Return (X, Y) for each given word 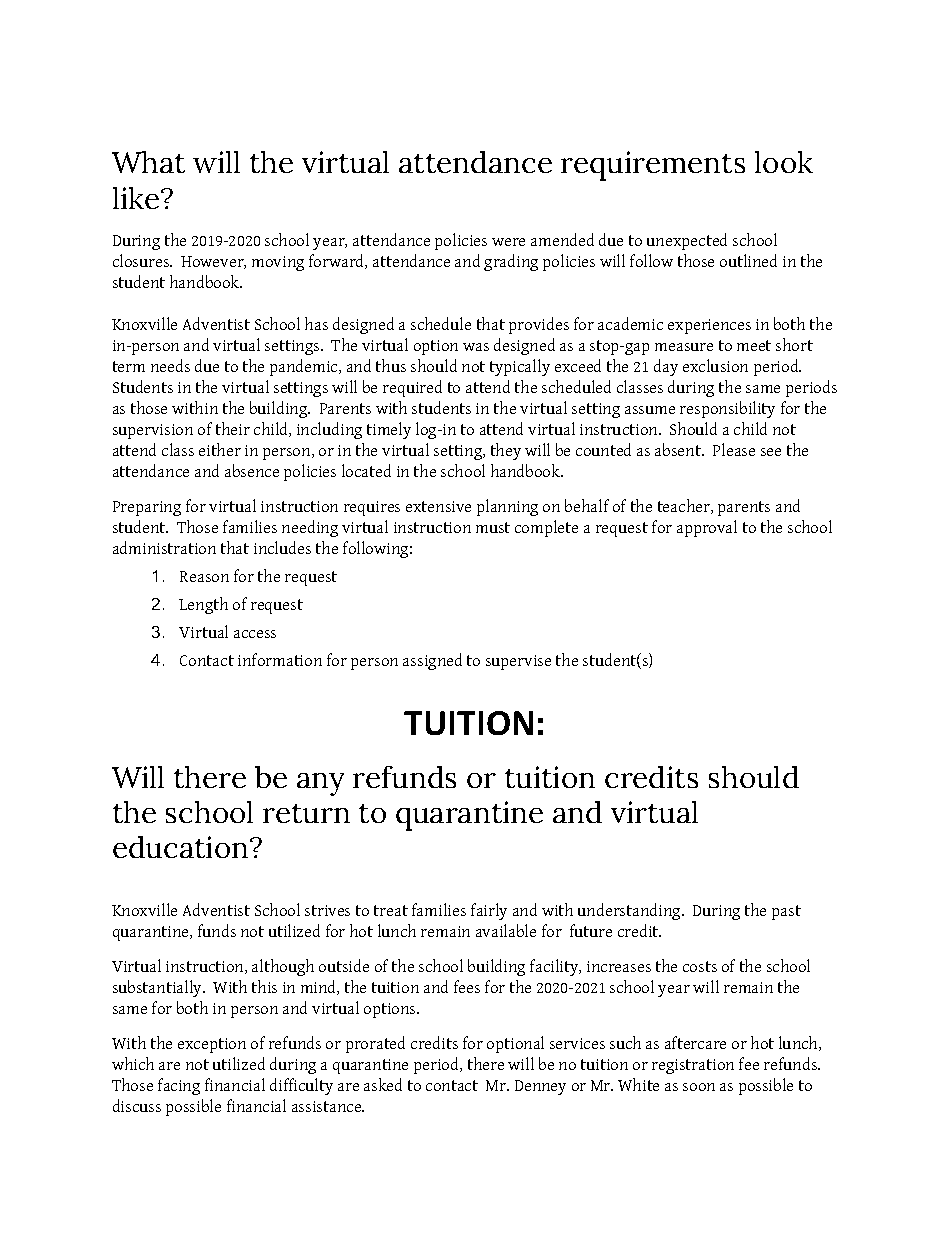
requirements (653, 166)
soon (699, 1087)
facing (179, 1086)
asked (383, 1084)
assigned (432, 661)
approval (707, 528)
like (137, 198)
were (508, 242)
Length (203, 605)
